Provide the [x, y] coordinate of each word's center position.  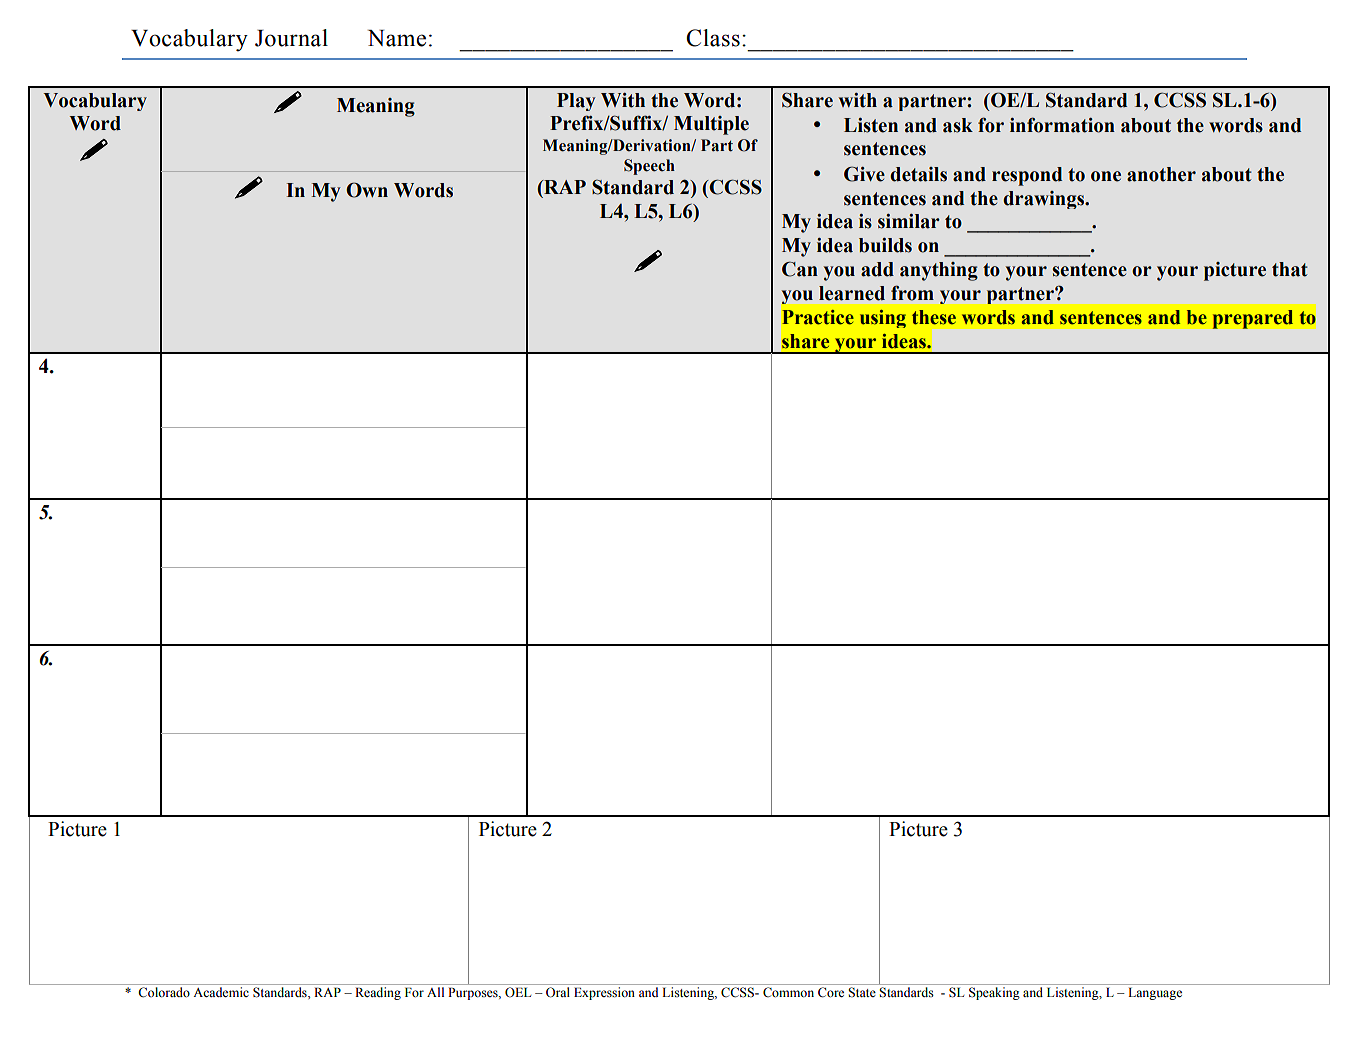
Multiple [711, 125]
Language [1155, 993]
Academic [221, 992]
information [1062, 125]
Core [831, 992]
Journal [291, 38]
